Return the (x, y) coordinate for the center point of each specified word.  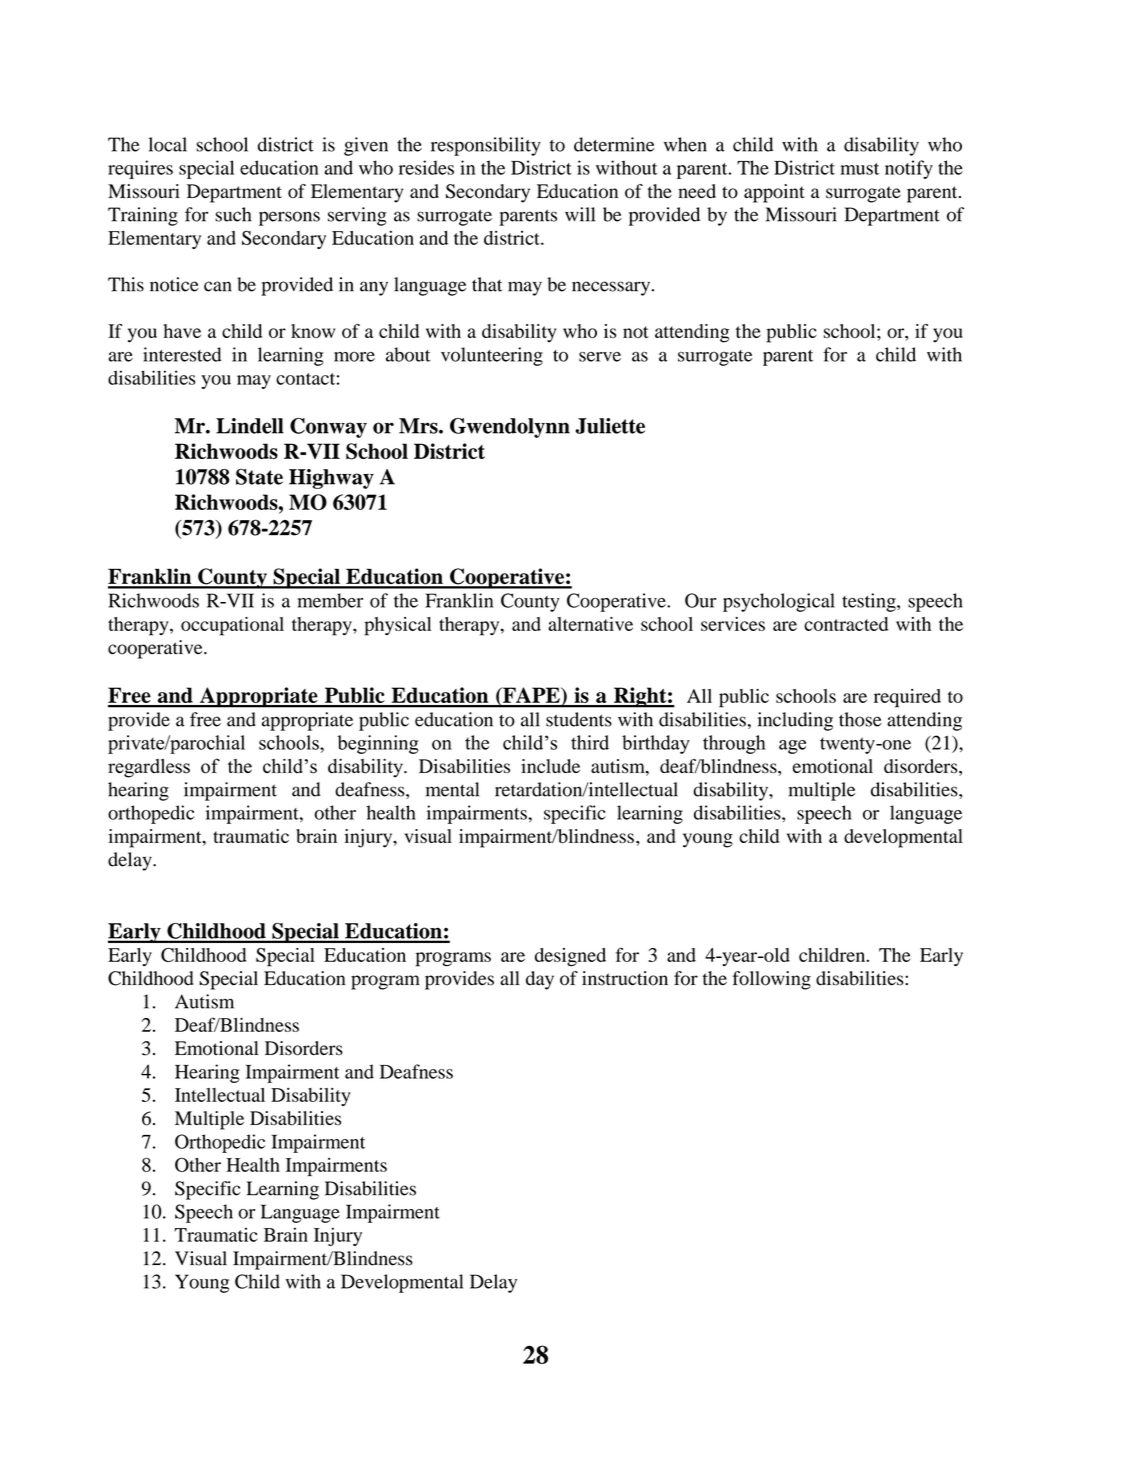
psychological (779, 602)
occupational (232, 626)
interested (182, 354)
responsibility (486, 146)
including (795, 721)
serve (600, 357)
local (168, 144)
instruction (625, 978)
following (771, 980)
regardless (149, 768)
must (859, 169)
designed (570, 957)
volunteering (492, 356)
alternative (590, 624)
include (550, 766)
